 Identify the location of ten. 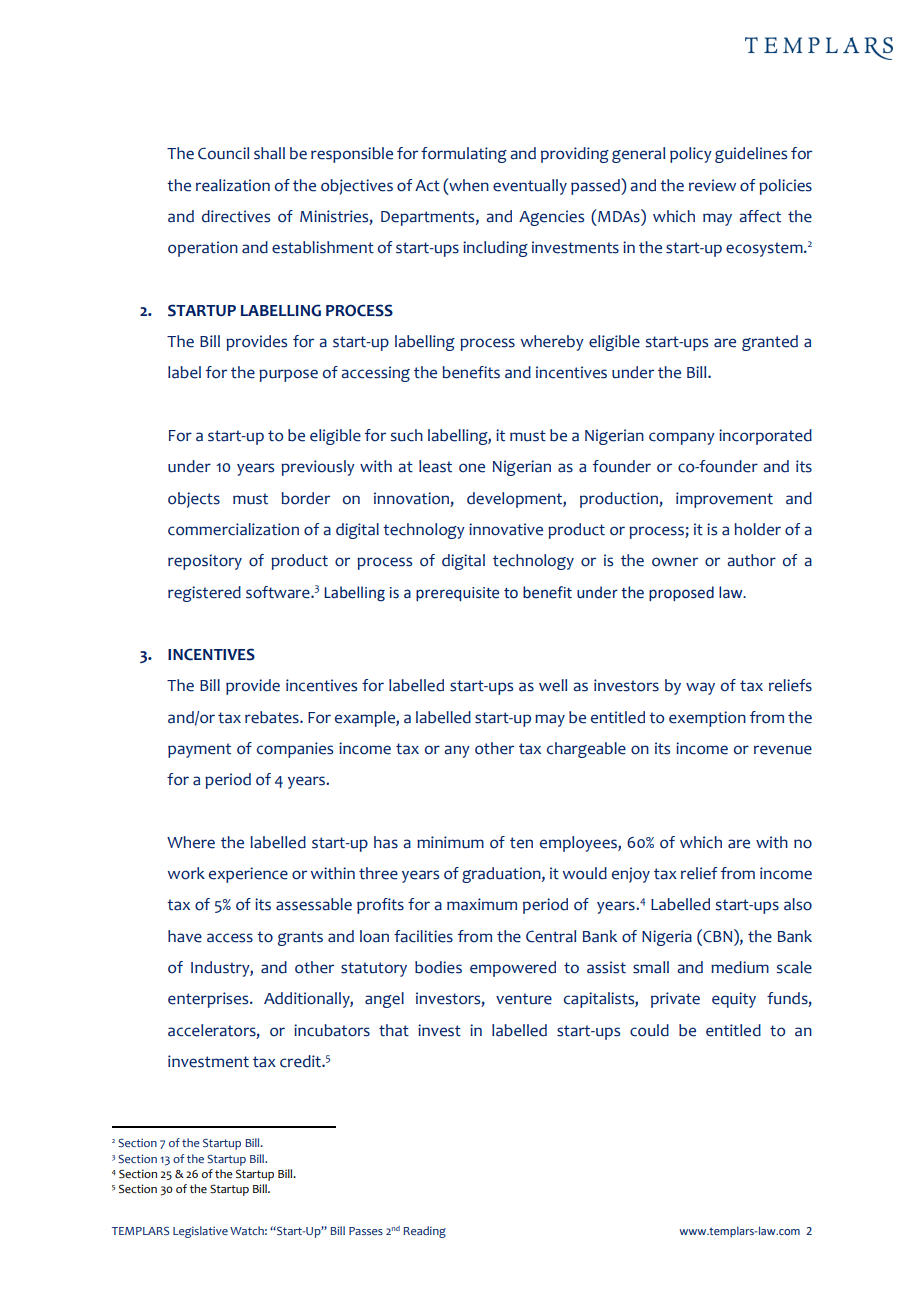
(521, 843).
